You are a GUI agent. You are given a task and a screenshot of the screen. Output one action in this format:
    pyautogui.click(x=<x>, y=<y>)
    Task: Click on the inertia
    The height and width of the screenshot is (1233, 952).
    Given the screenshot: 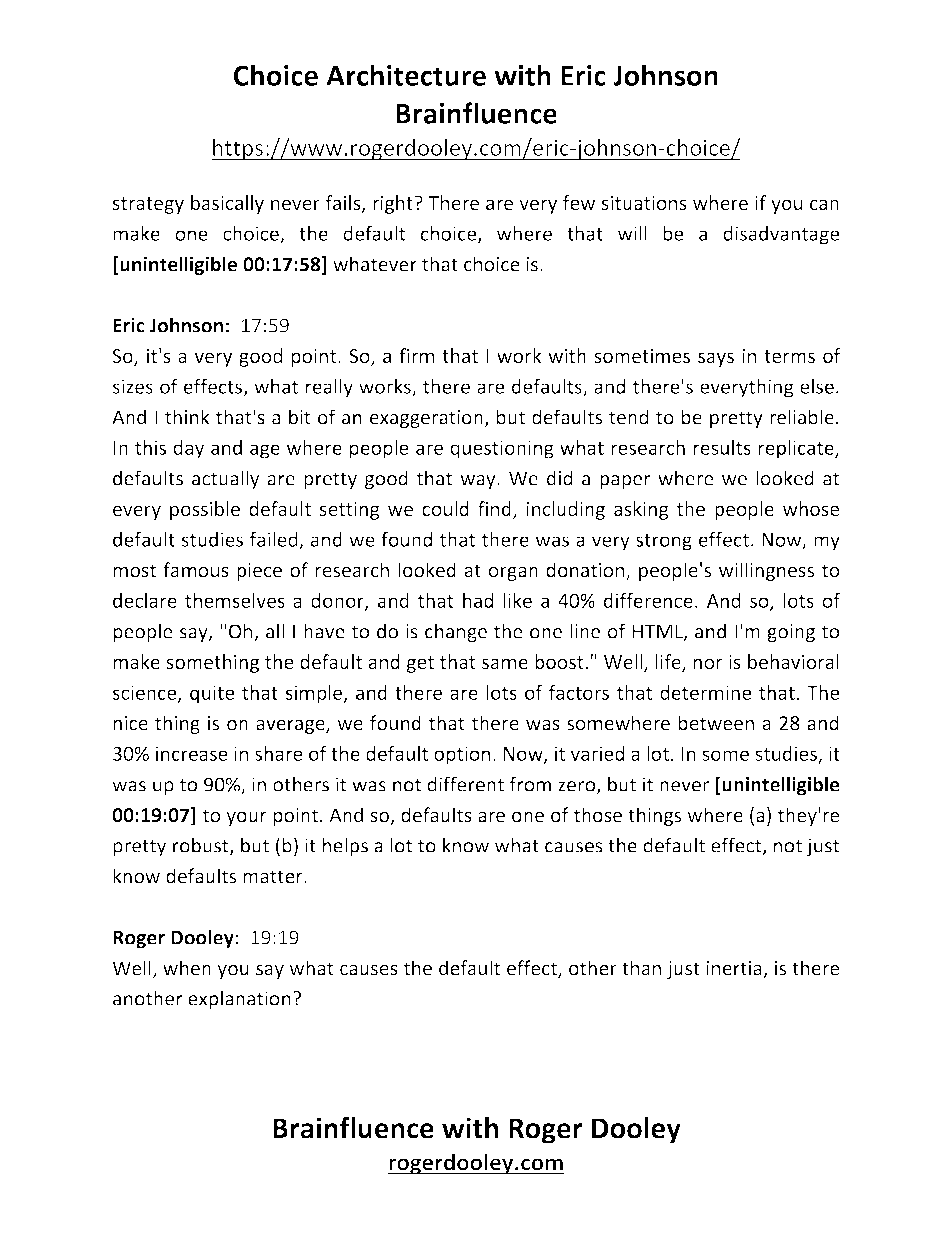 What is the action you would take?
    pyautogui.click(x=735, y=969)
